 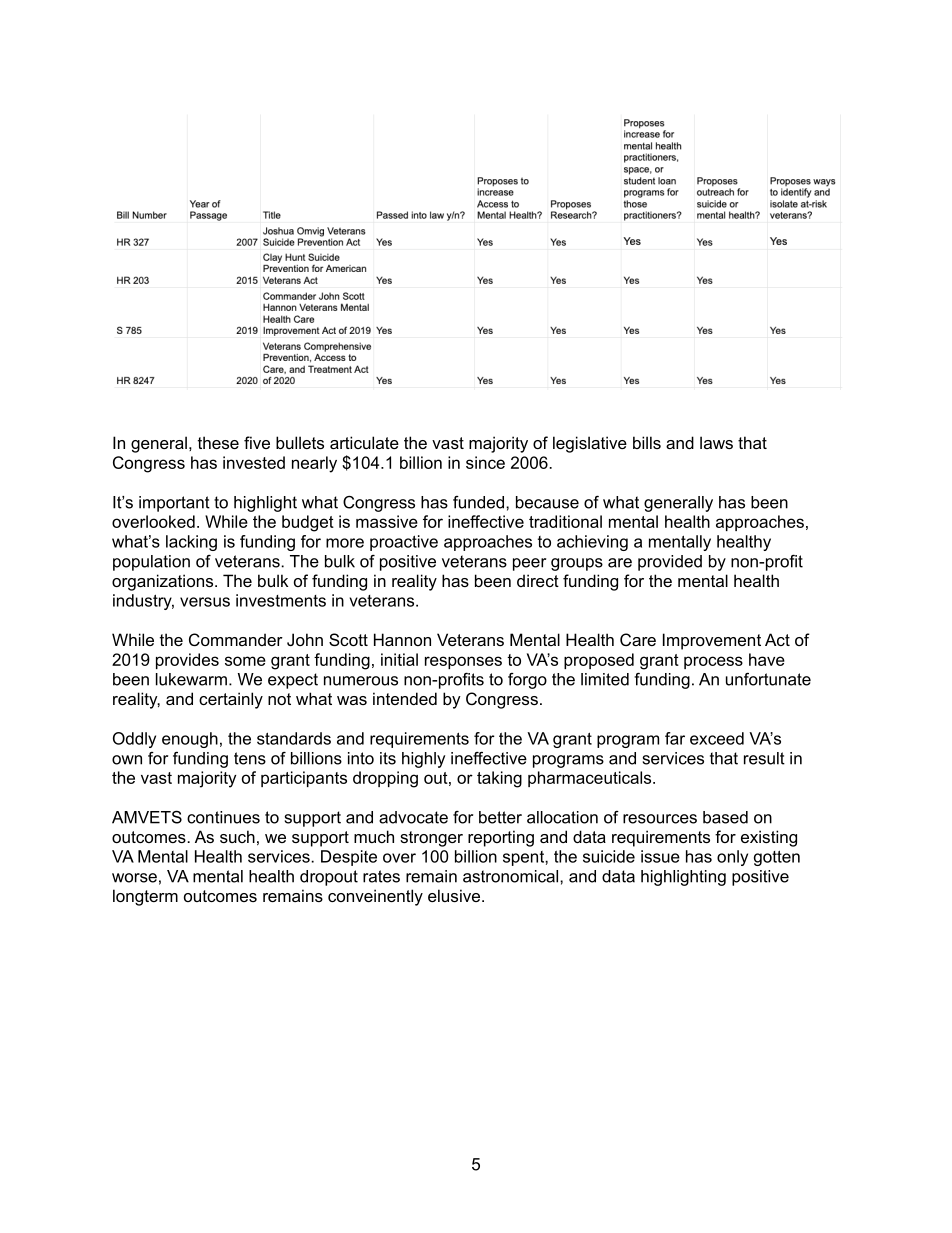 What do you see at coordinates (218, 442) in the document?
I see `these` at bounding box center [218, 442].
